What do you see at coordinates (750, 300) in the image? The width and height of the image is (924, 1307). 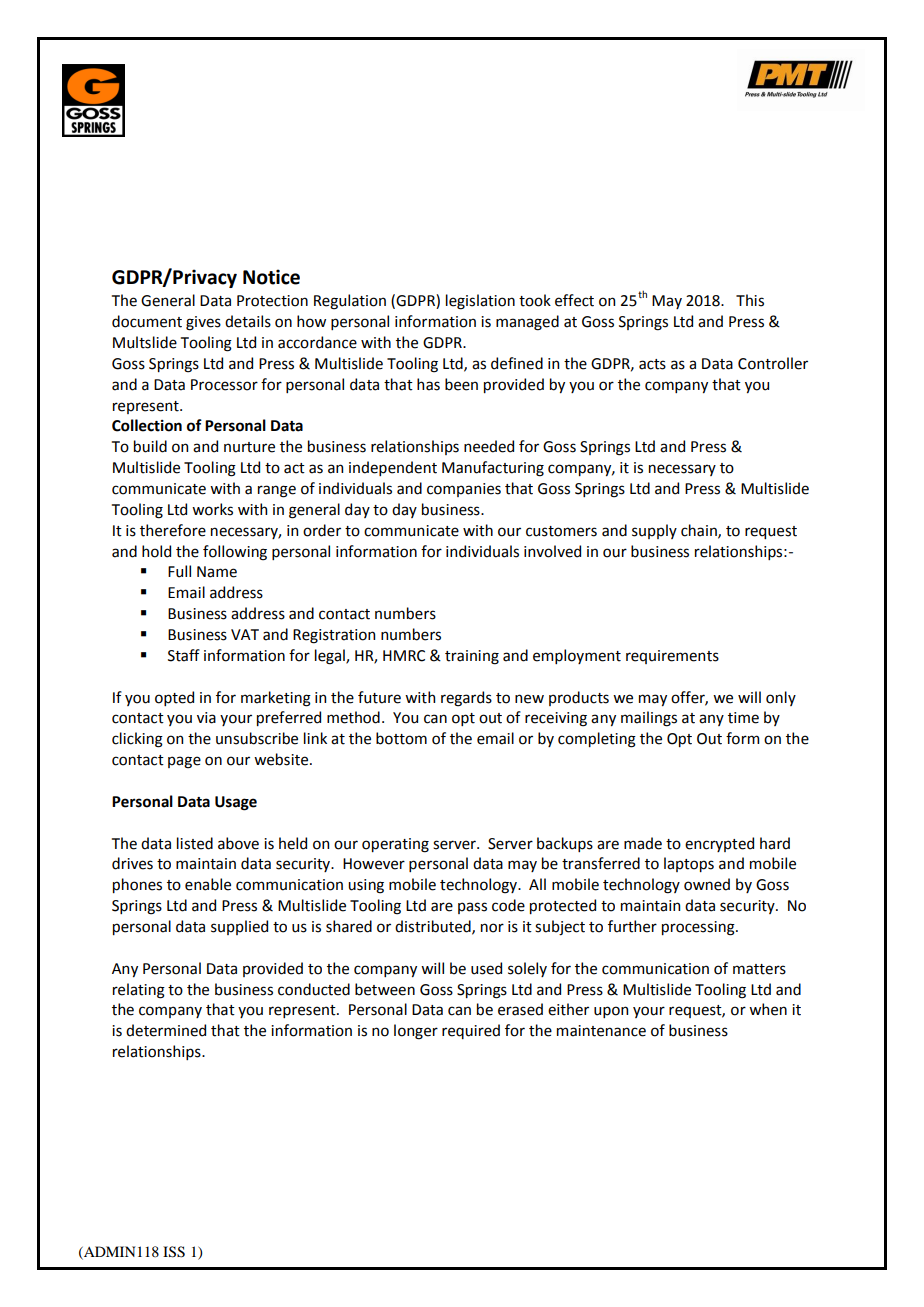 I see `This` at bounding box center [750, 300].
